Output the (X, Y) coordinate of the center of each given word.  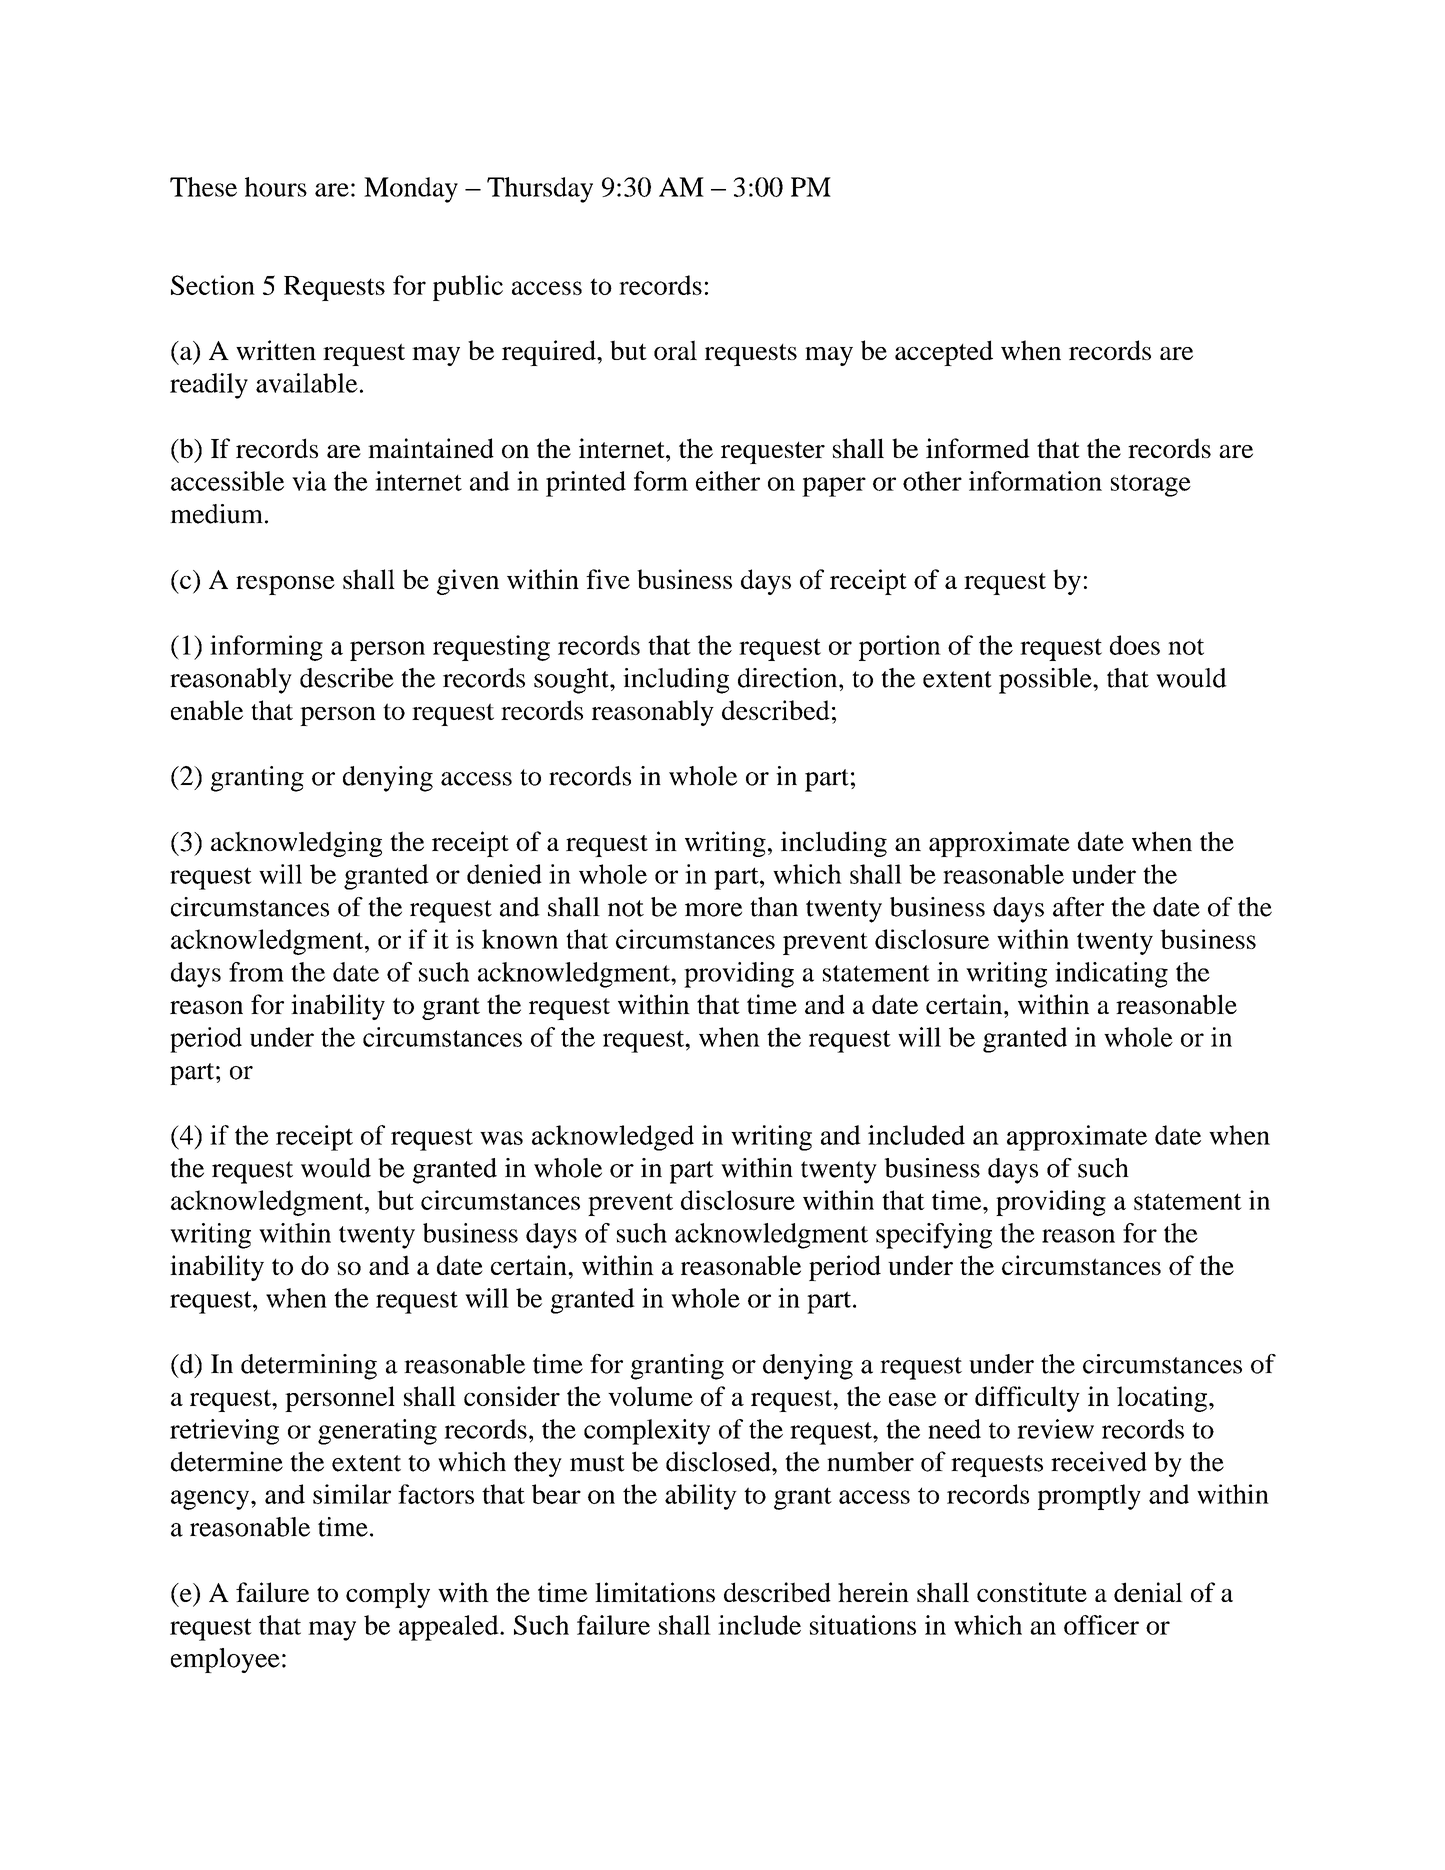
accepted (944, 353)
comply (388, 1595)
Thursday (540, 190)
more (713, 910)
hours (276, 187)
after (1078, 907)
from (256, 972)
